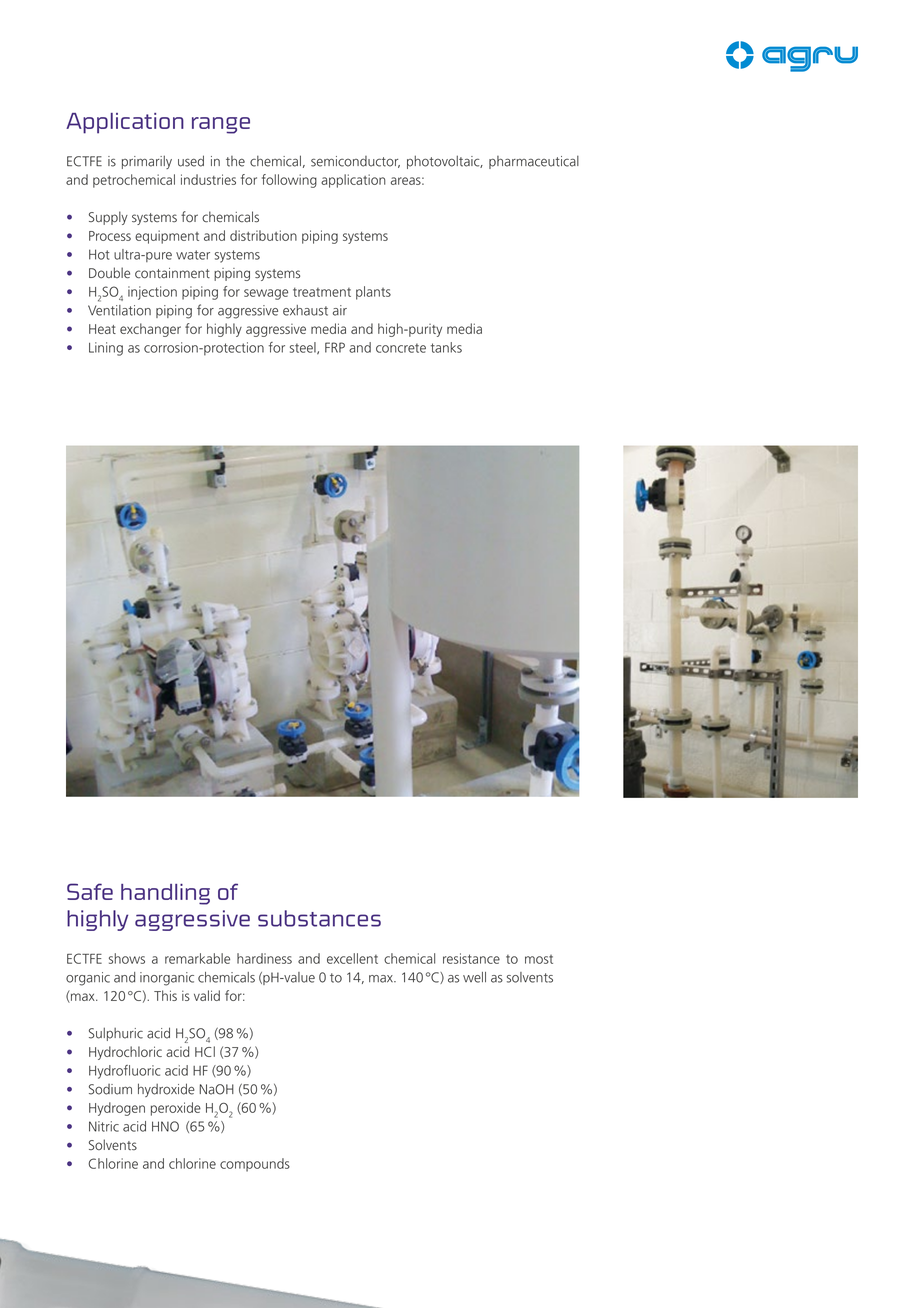 This image has width=924, height=1308. What do you see at coordinates (165, 1126) in the image?
I see `HNO` at bounding box center [165, 1126].
